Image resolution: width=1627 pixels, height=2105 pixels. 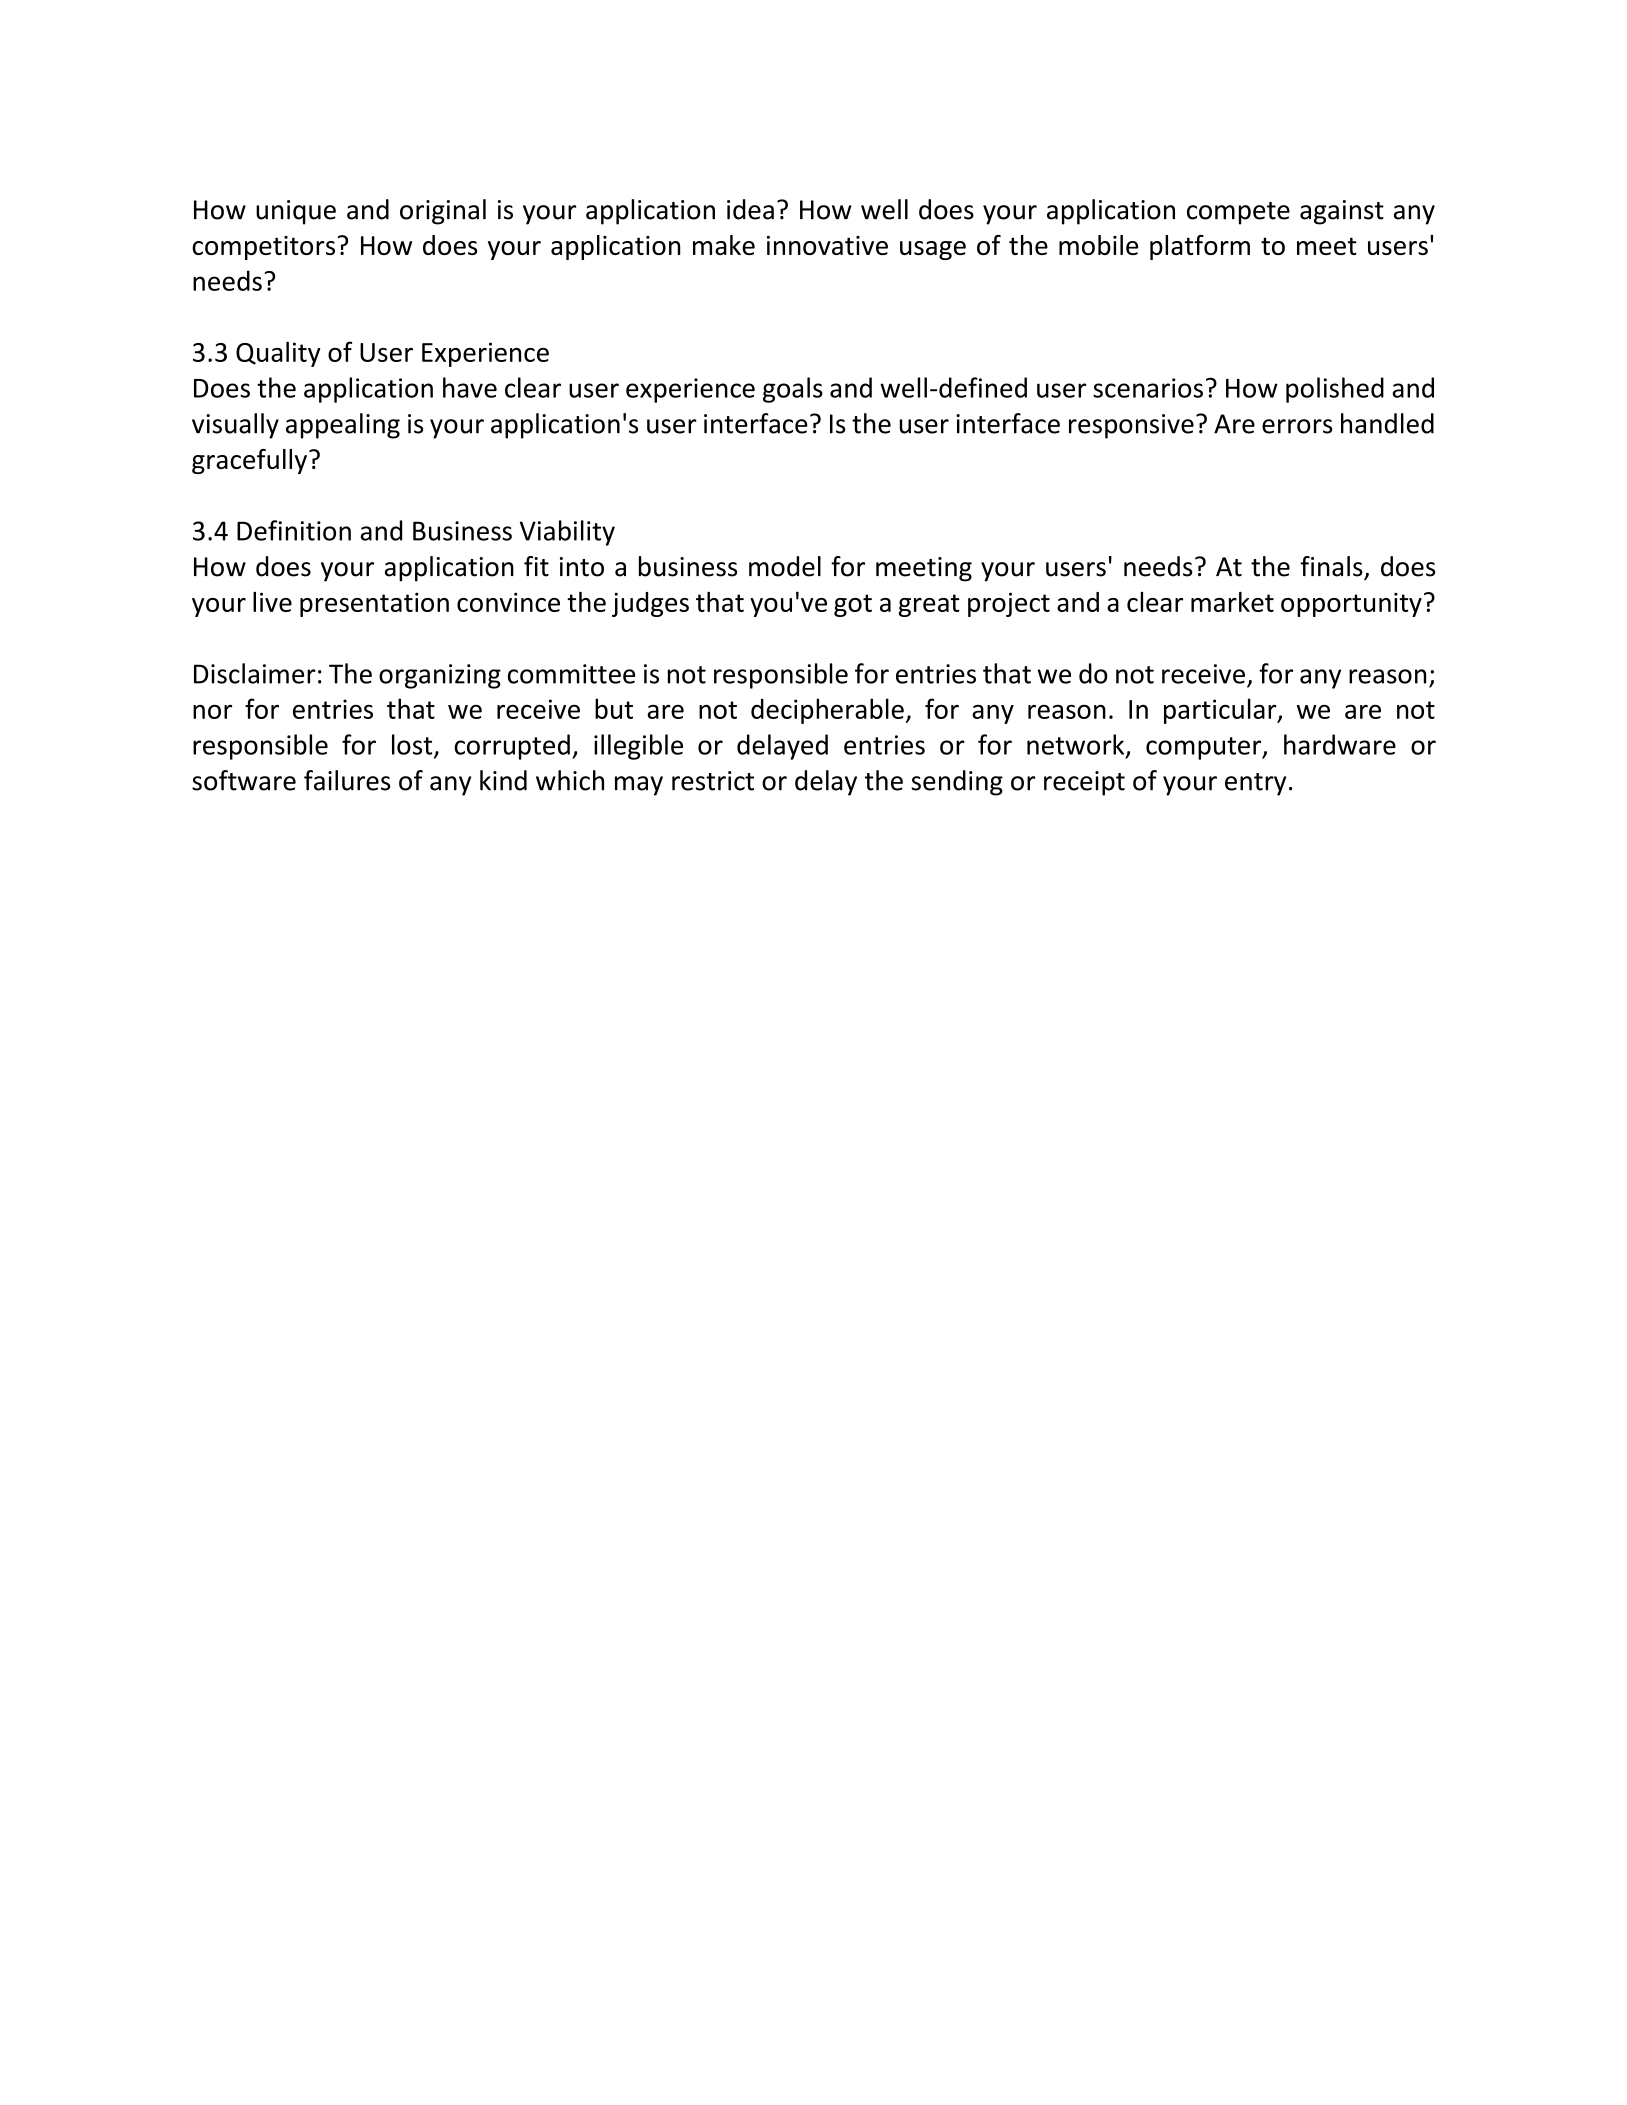 What do you see at coordinates (713, 781) in the screenshot?
I see `restrict` at bounding box center [713, 781].
